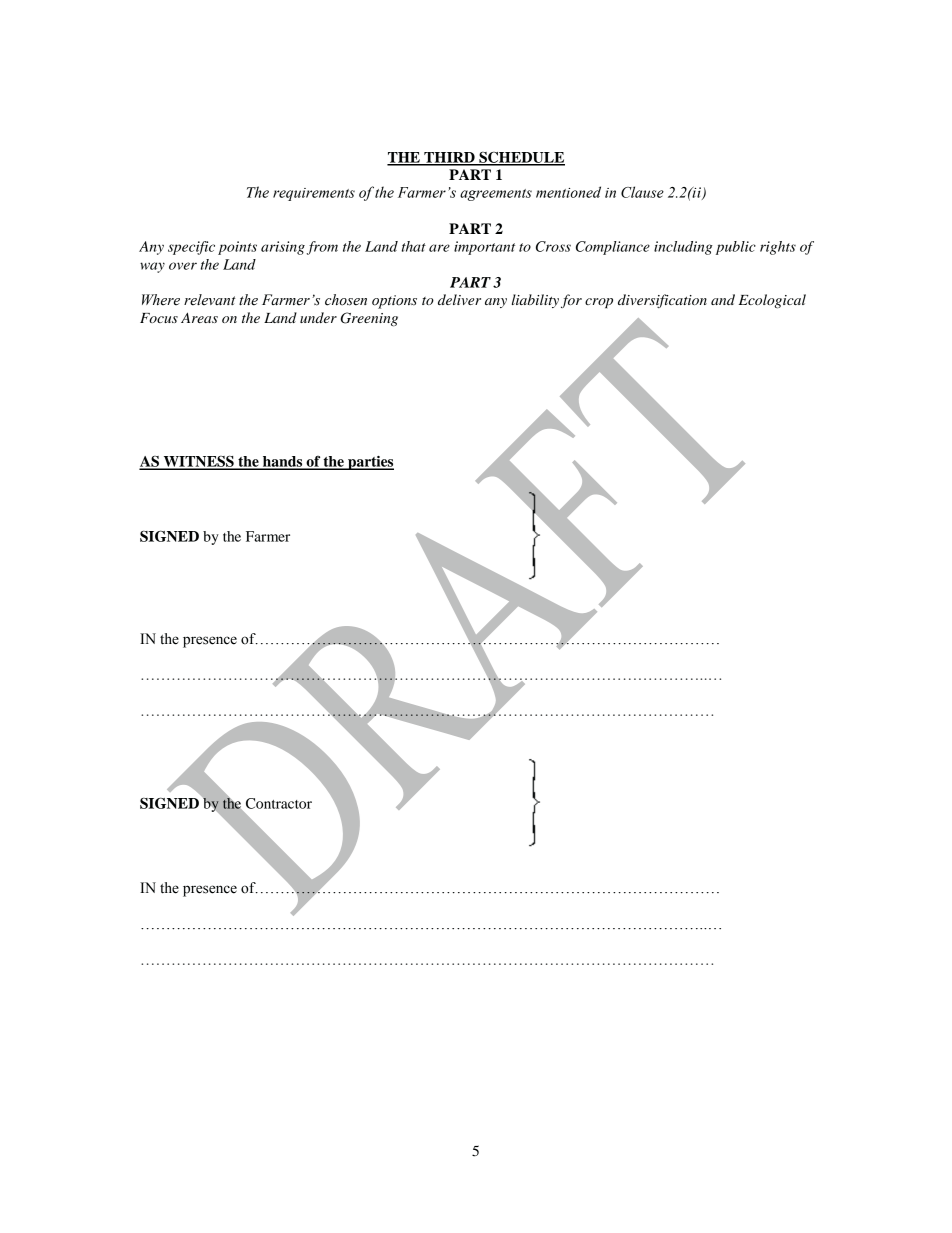 Image resolution: width=952 pixels, height=1233 pixels. What do you see at coordinates (314, 194) in the image?
I see `requirements` at bounding box center [314, 194].
